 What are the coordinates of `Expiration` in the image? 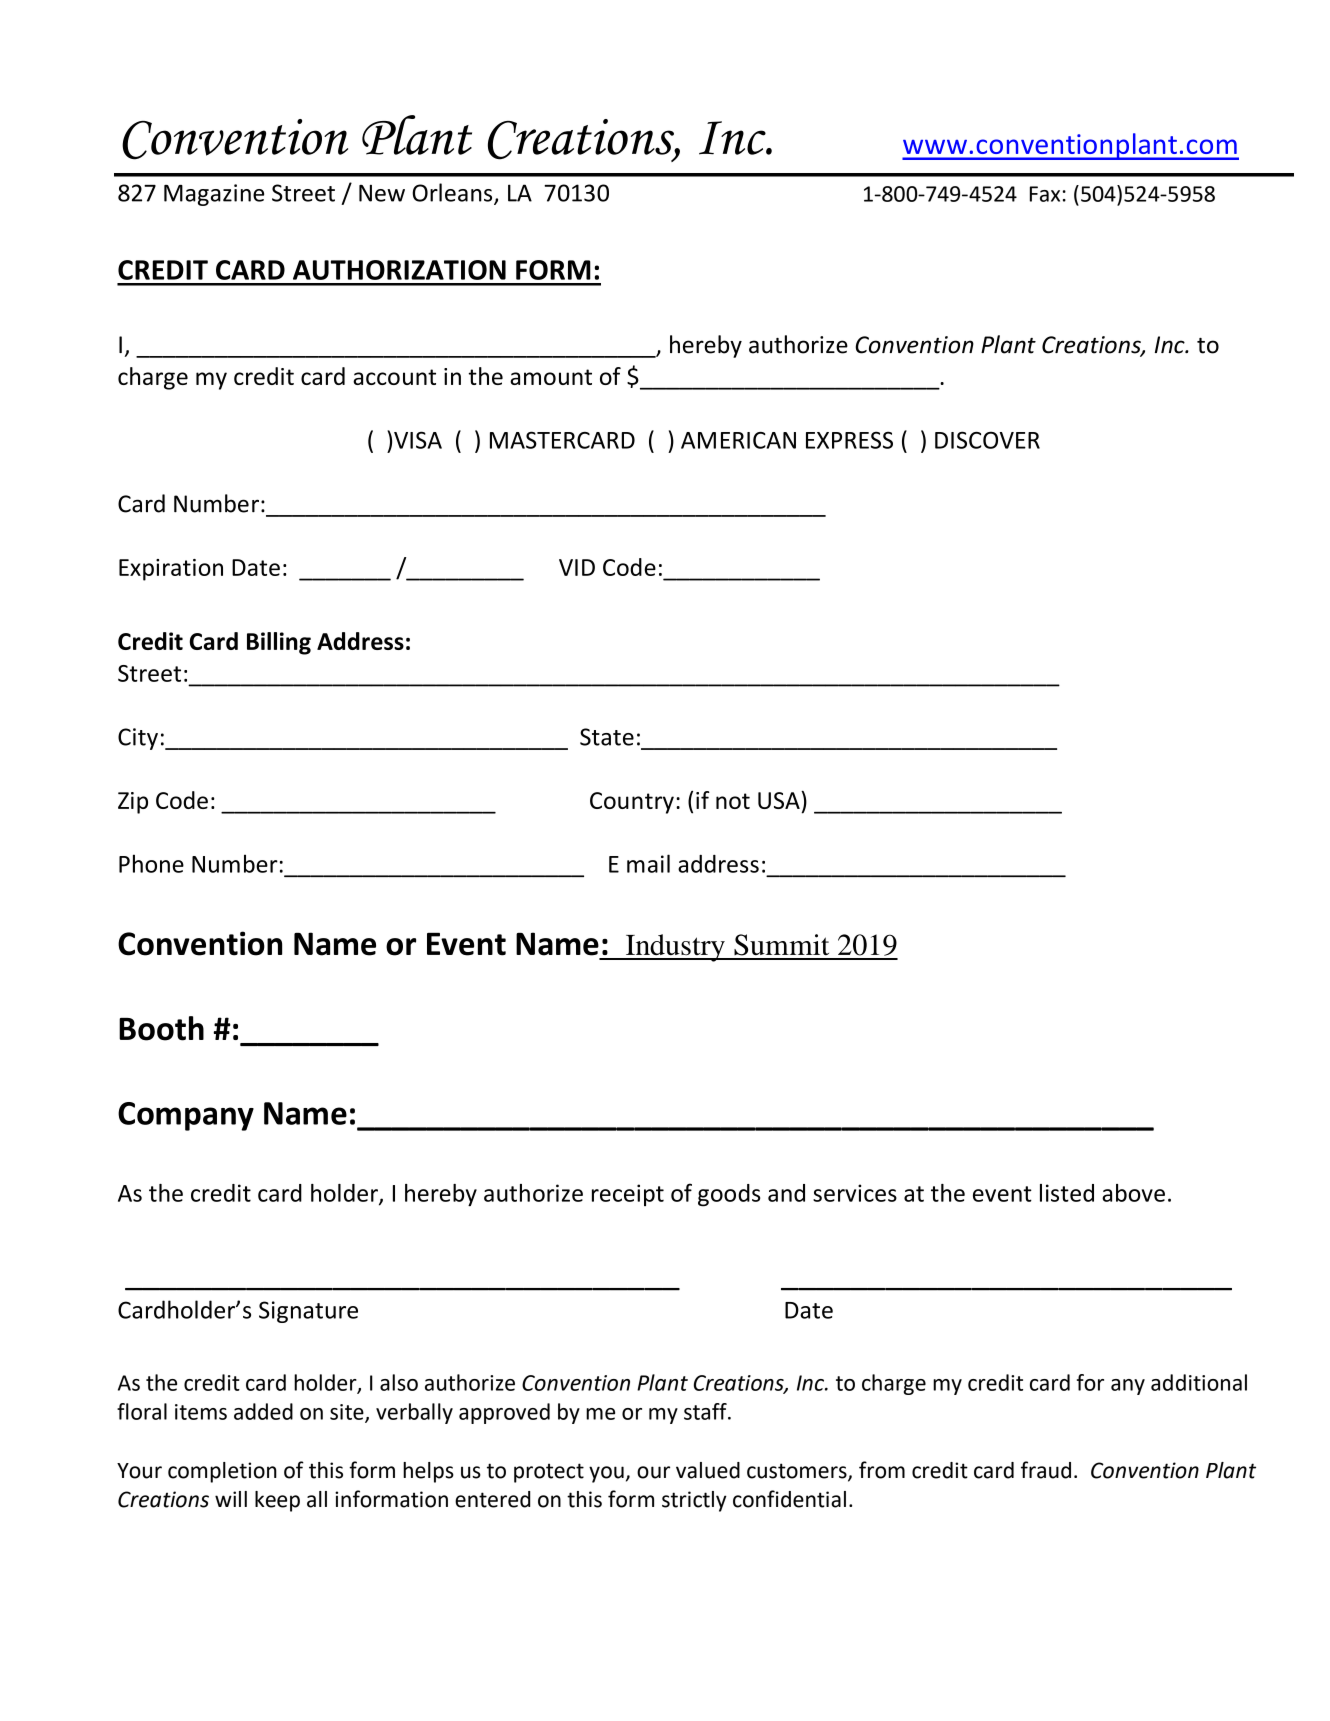 It's located at (171, 570).
